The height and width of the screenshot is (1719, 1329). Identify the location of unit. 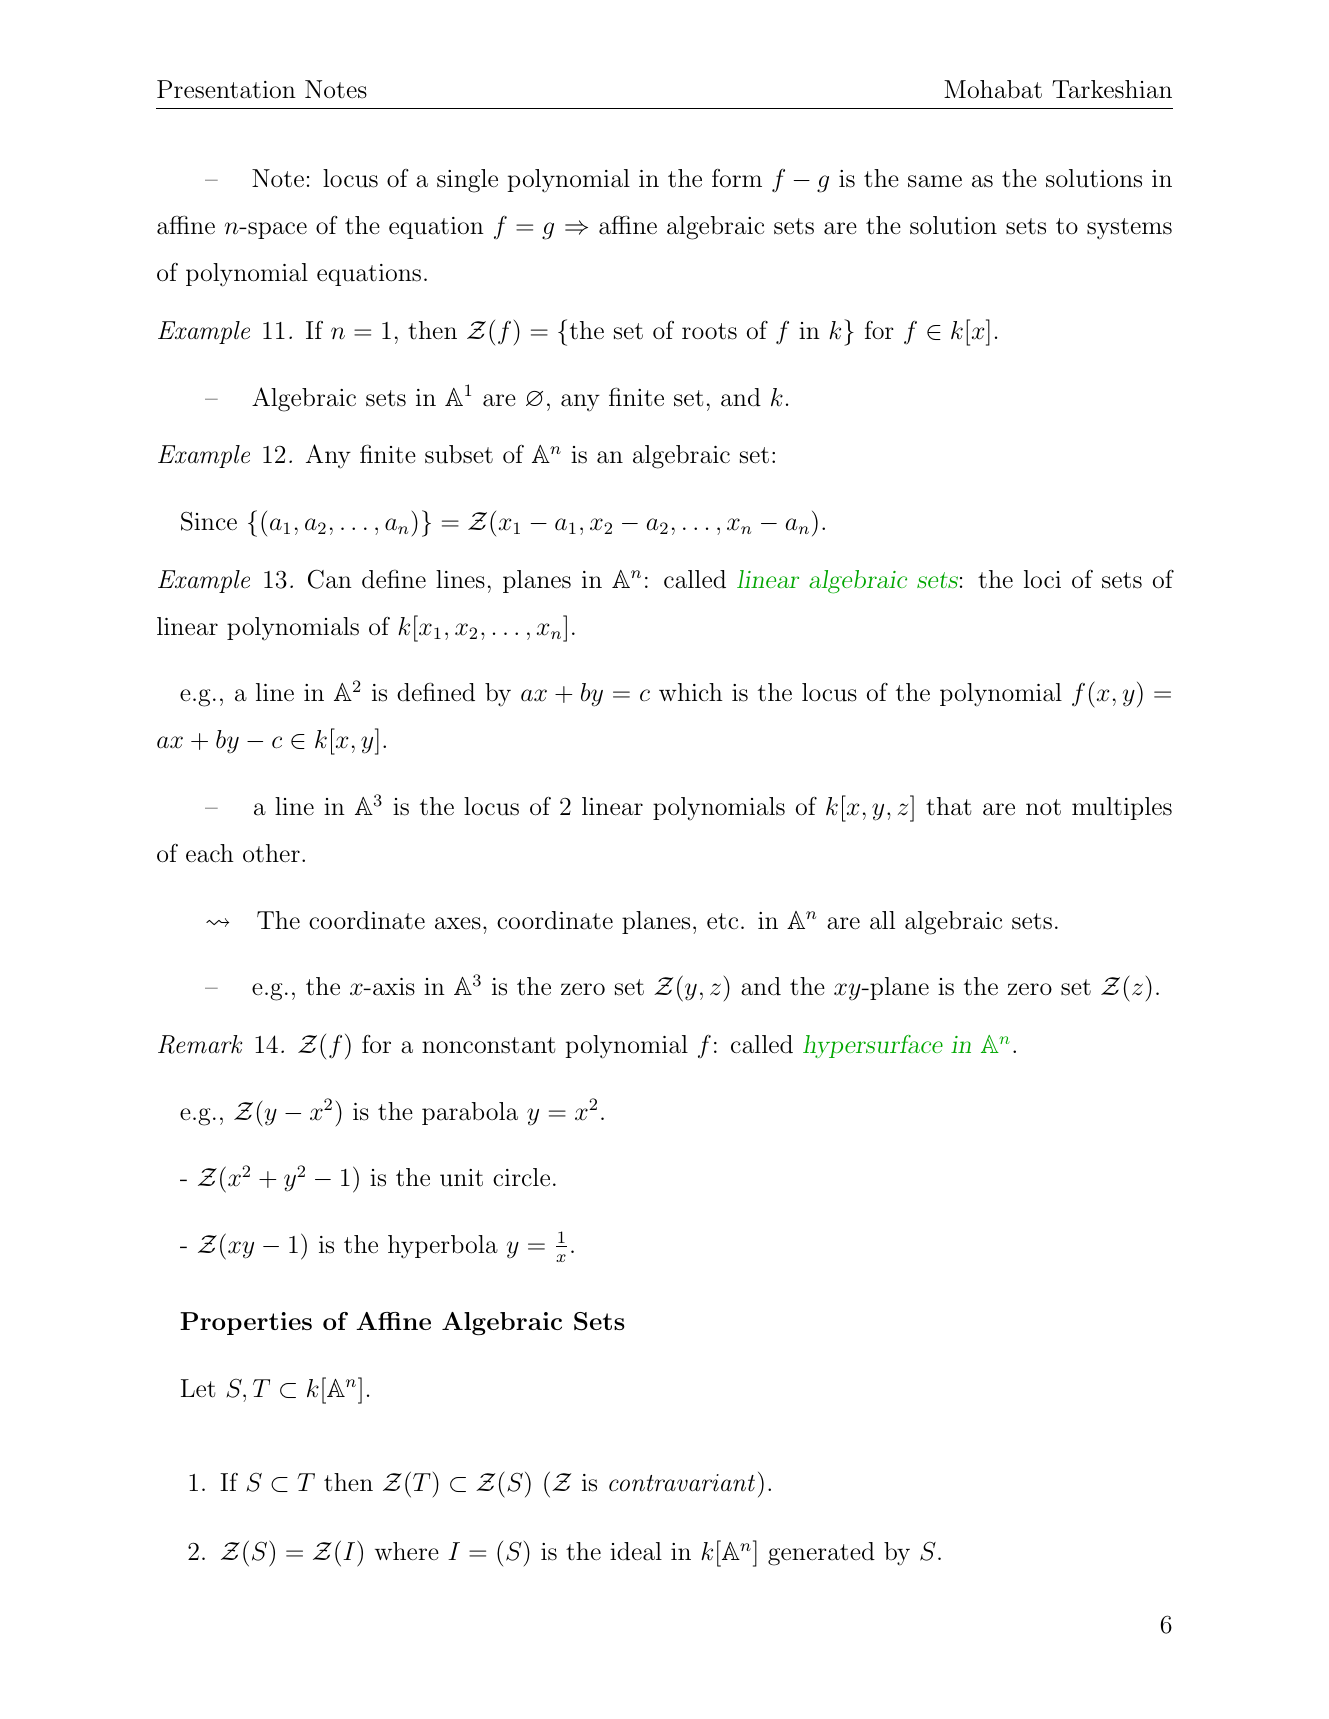
(461, 1178).
